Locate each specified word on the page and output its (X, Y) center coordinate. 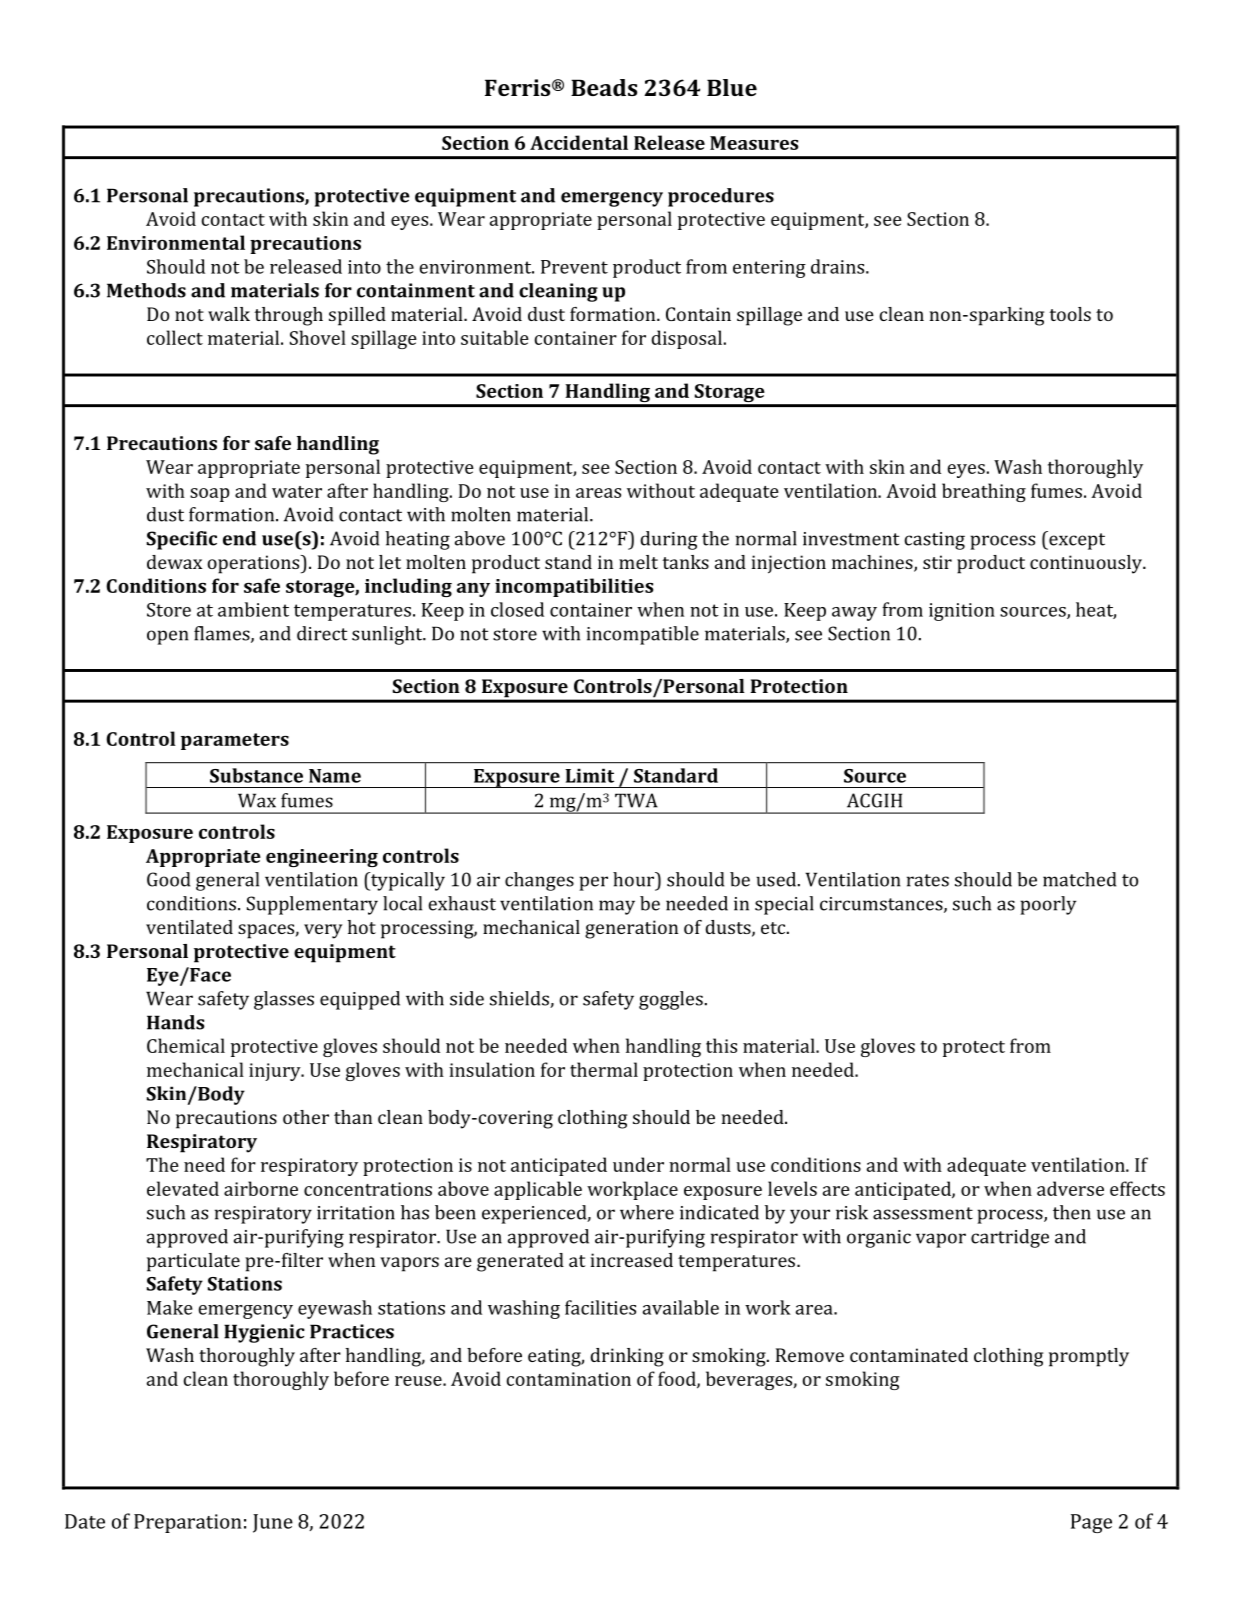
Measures (754, 143)
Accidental (579, 142)
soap (209, 495)
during (669, 540)
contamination (568, 1379)
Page (1091, 1523)
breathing (984, 492)
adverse (1070, 1188)
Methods (146, 290)
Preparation (188, 1523)
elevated (183, 1188)
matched (1079, 879)
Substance (256, 775)
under (638, 1164)
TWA (636, 800)
